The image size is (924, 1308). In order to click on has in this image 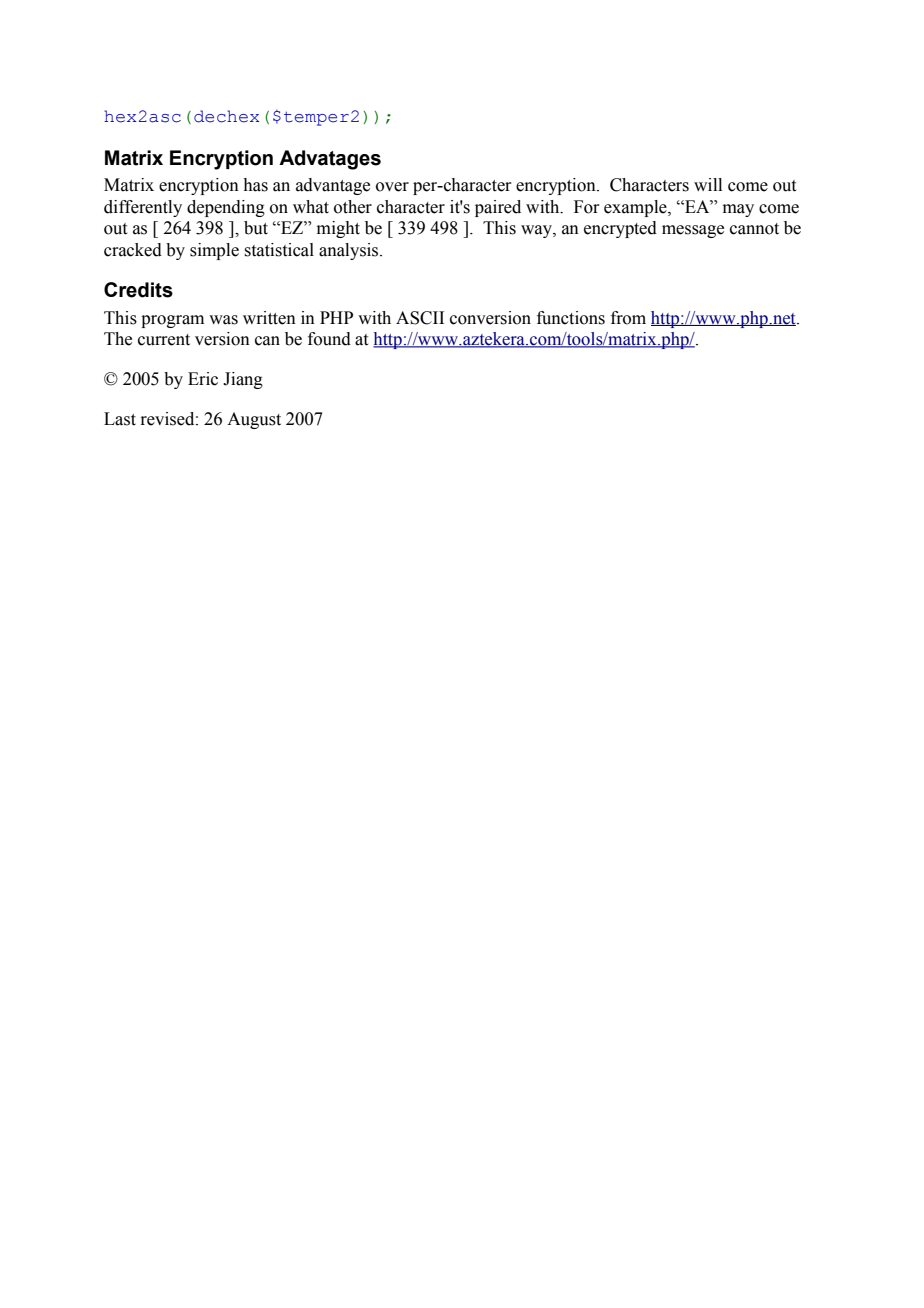, I will do `click(255, 185)`.
